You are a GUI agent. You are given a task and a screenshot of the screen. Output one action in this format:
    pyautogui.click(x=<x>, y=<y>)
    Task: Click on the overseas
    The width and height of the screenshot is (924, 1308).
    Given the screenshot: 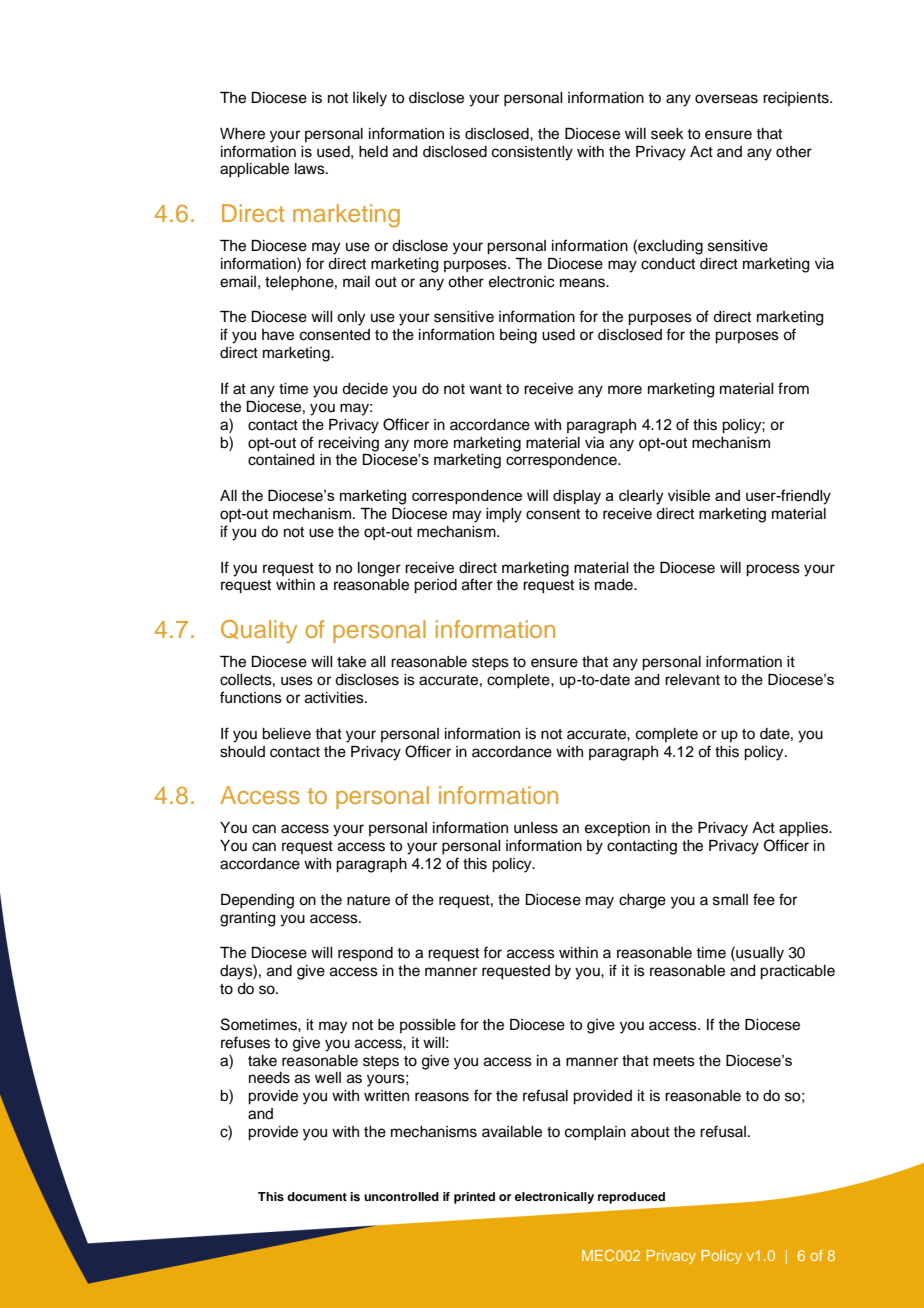 What is the action you would take?
    pyautogui.click(x=726, y=99)
